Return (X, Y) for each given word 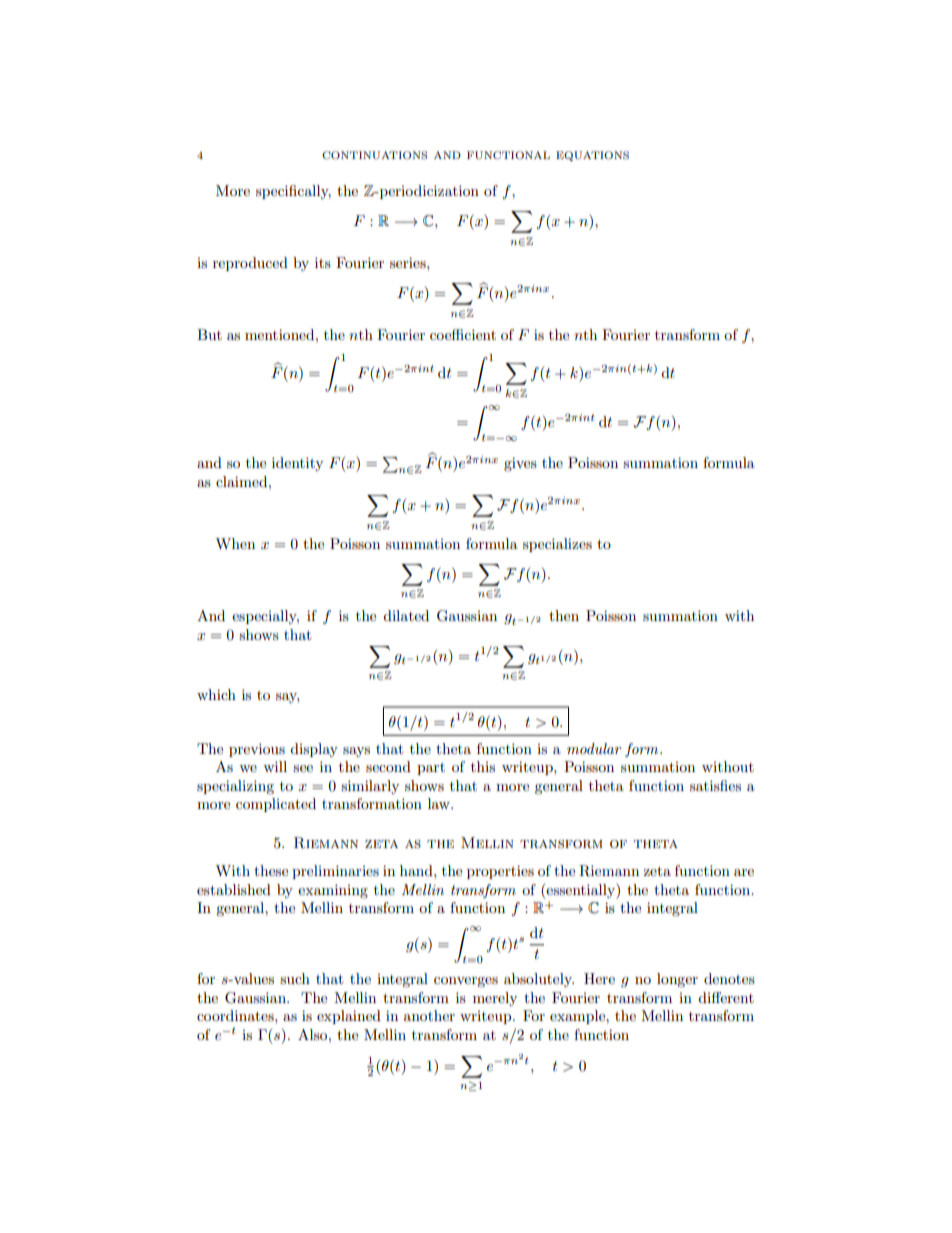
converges (466, 982)
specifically (293, 192)
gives (520, 464)
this (483, 766)
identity (297, 464)
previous (257, 750)
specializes (557, 545)
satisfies (715, 785)
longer (677, 980)
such (295, 978)
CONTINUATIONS (374, 155)
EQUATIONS (592, 156)
